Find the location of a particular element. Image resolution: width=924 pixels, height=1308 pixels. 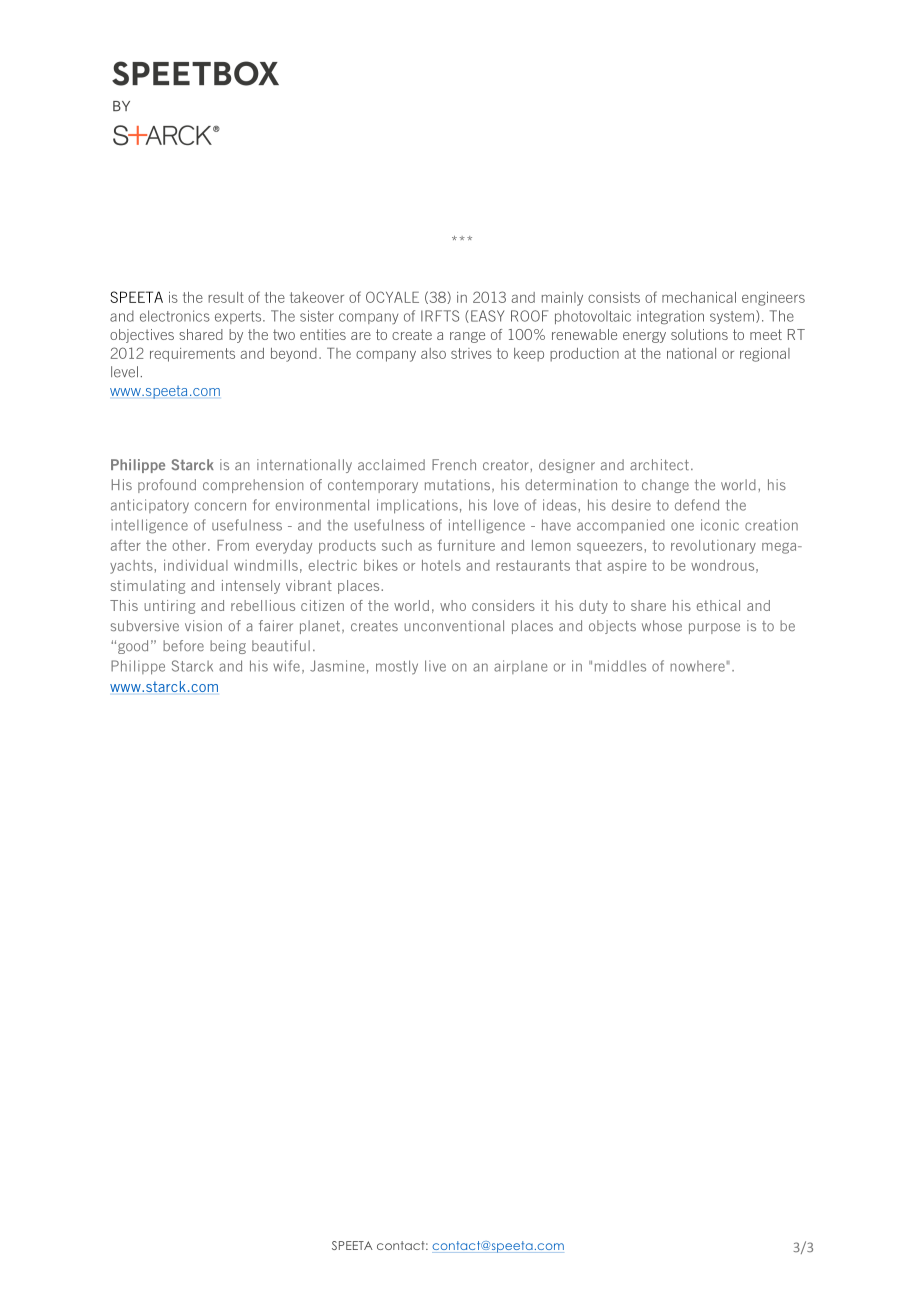

being is located at coordinates (228, 647).
